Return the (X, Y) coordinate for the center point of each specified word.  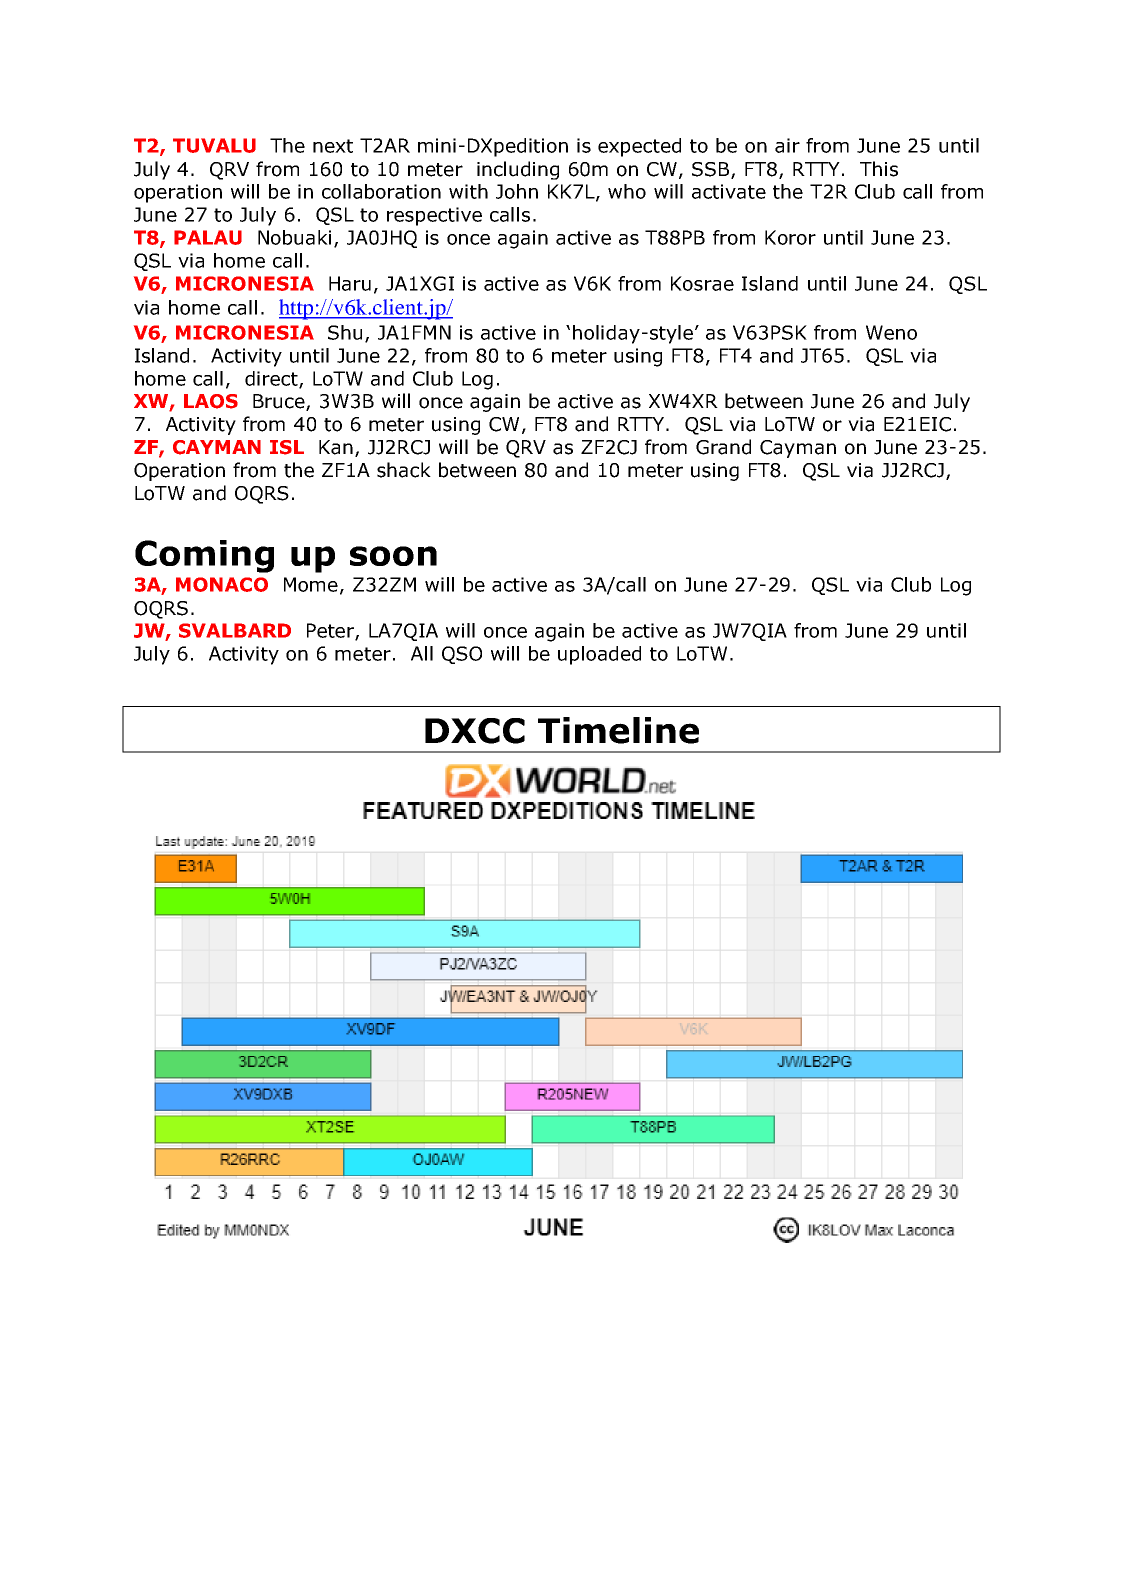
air (787, 145)
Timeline (618, 730)
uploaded (599, 655)
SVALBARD (235, 630)
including (518, 170)
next (333, 146)
